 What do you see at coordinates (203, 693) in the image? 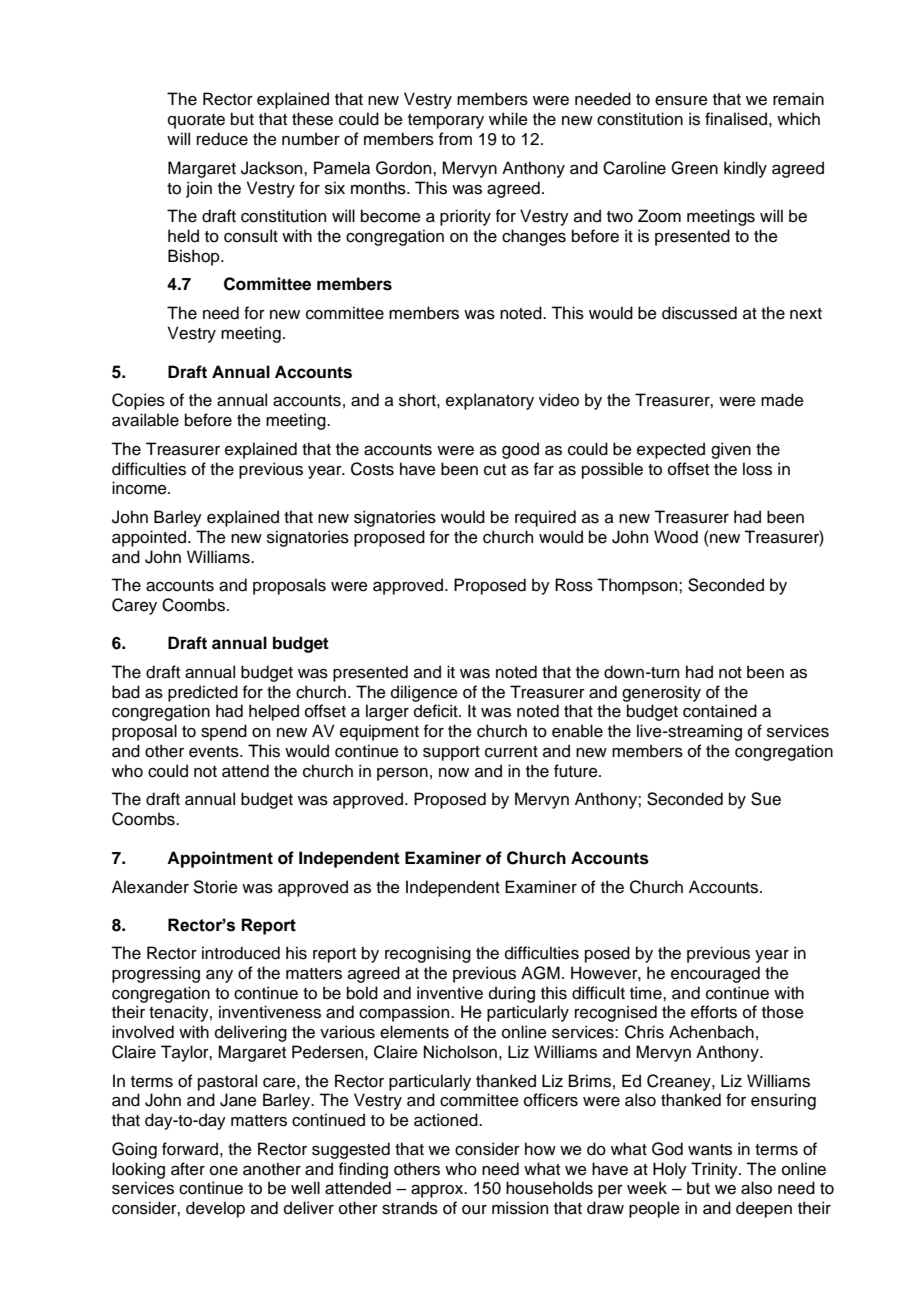
I see `predicted` at bounding box center [203, 693].
